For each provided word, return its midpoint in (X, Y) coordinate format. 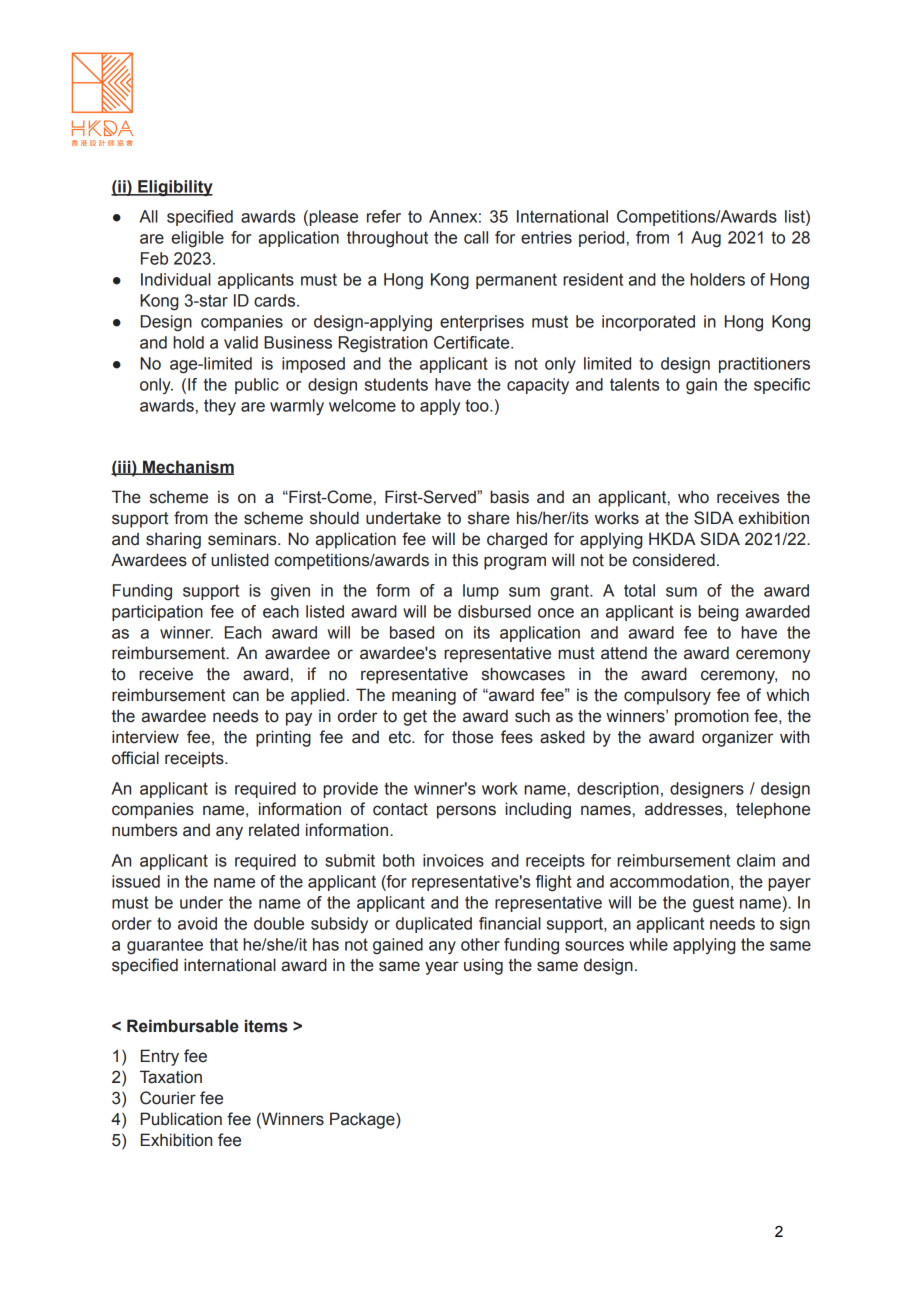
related (274, 830)
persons (466, 812)
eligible (198, 239)
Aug (706, 239)
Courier (168, 1098)
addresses (685, 809)
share (489, 518)
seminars (243, 539)
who (693, 497)
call (476, 237)
